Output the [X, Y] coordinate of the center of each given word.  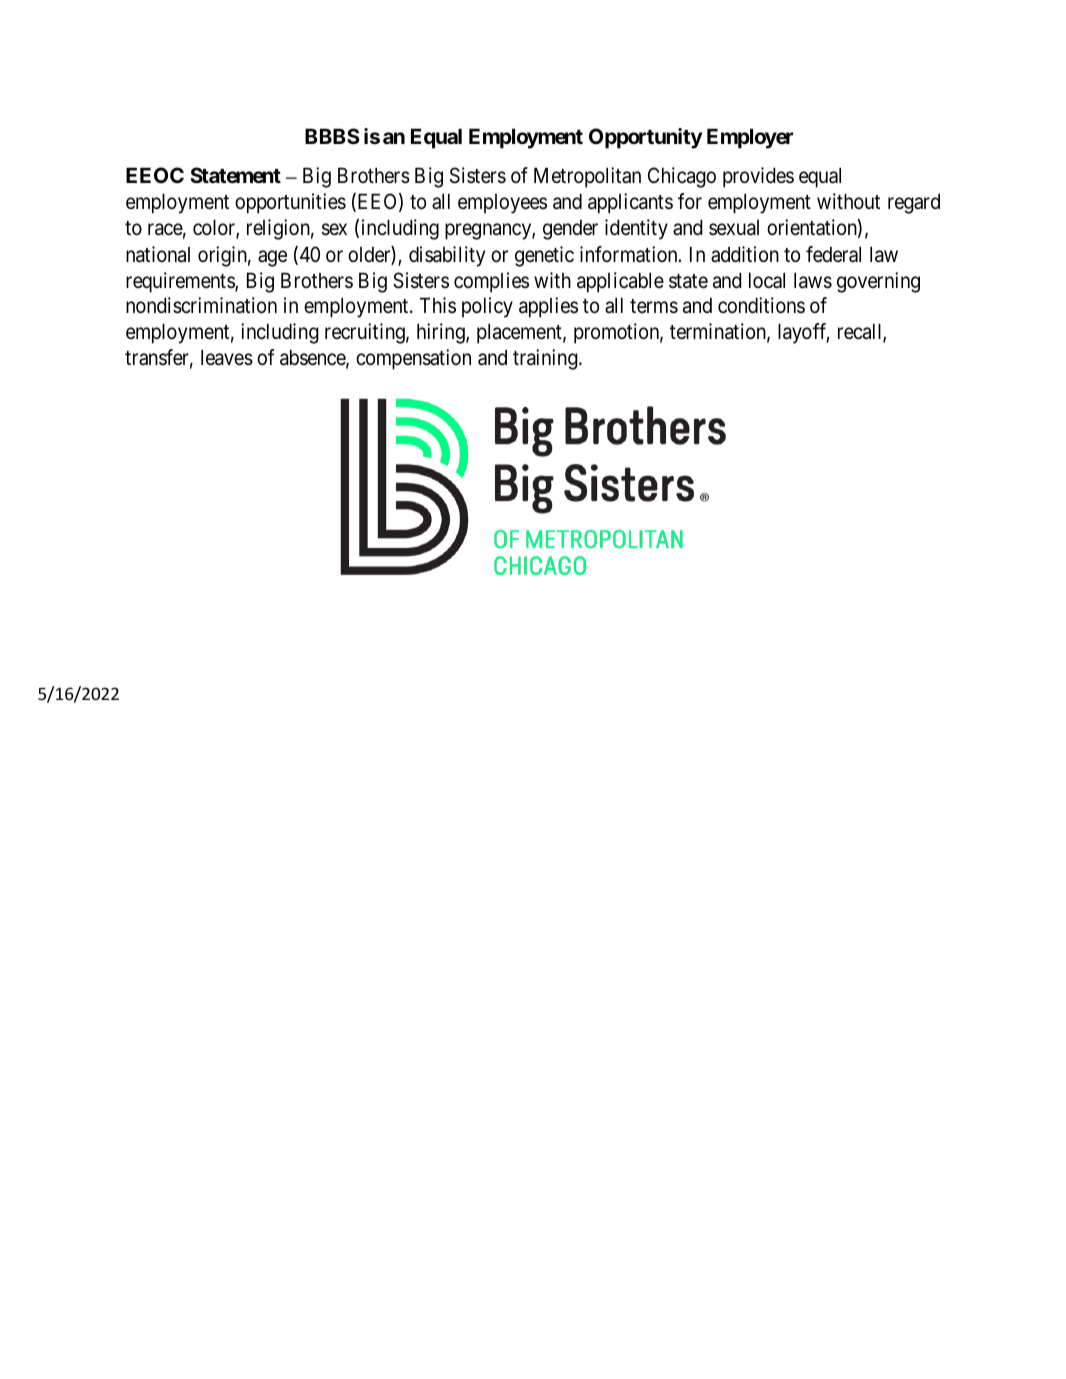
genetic [544, 256]
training [546, 359]
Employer [750, 138]
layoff [803, 333]
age [272, 258]
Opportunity [645, 138]
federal [833, 254]
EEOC [155, 175]
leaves [227, 357]
